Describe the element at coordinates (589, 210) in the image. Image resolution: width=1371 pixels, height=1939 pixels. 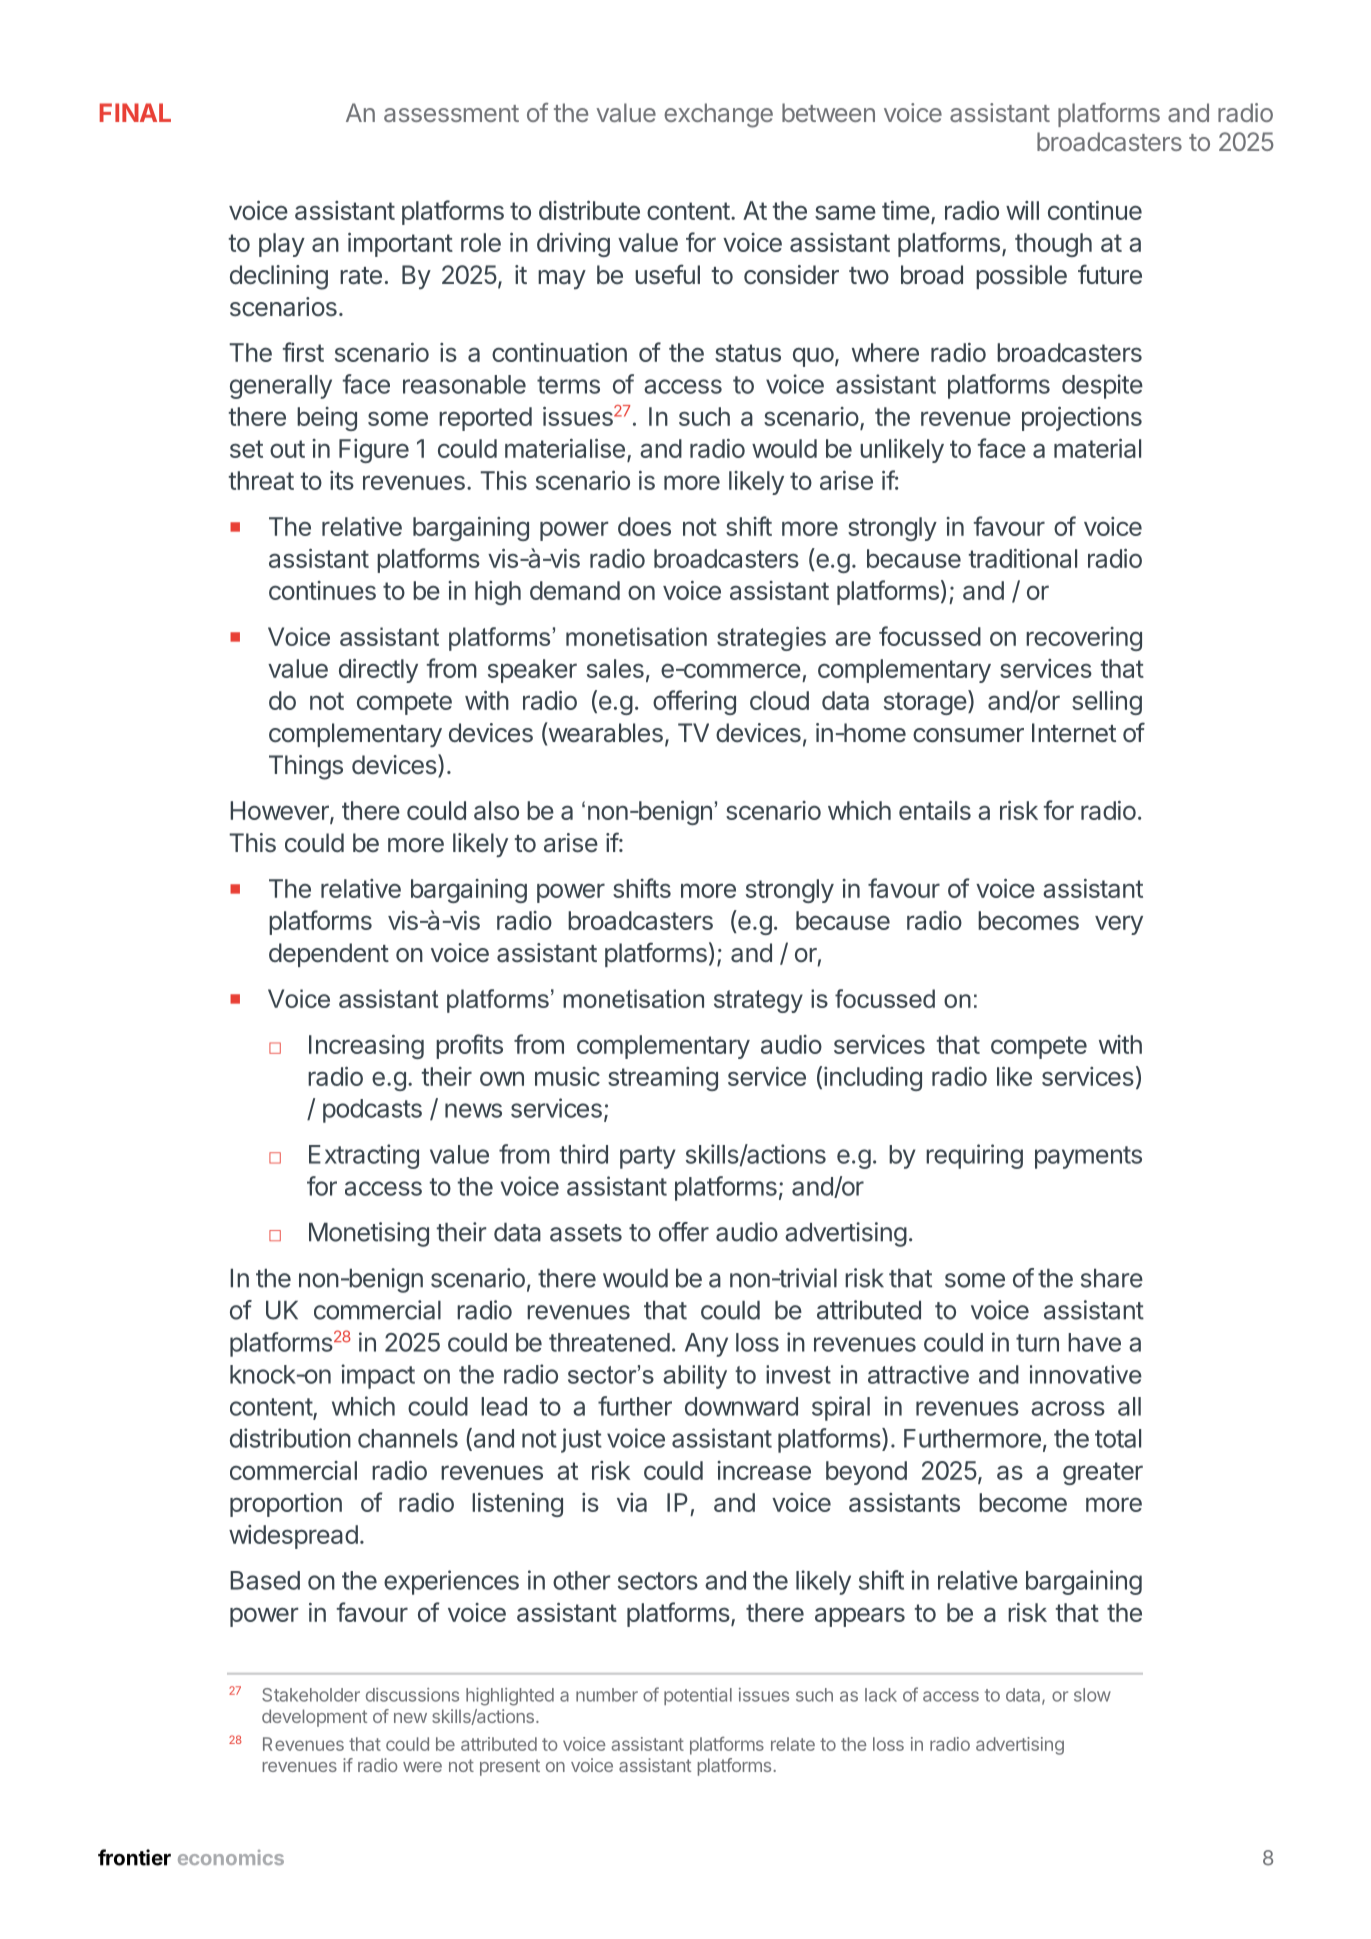
I see `distribute` at that location.
